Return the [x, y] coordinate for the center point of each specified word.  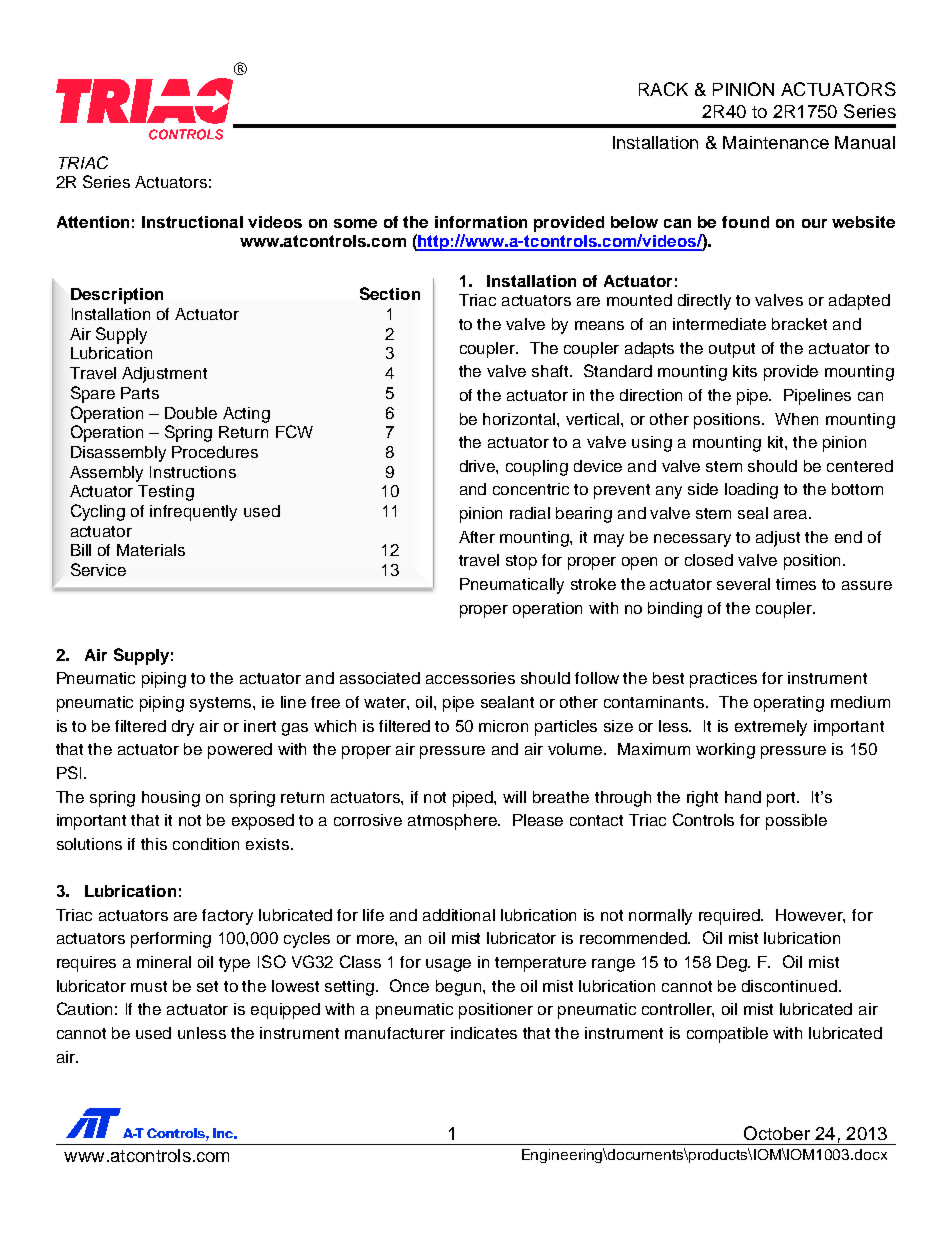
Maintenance [776, 142]
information [481, 222]
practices [723, 680]
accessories [470, 678]
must [149, 986]
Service [98, 569]
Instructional [192, 222]
